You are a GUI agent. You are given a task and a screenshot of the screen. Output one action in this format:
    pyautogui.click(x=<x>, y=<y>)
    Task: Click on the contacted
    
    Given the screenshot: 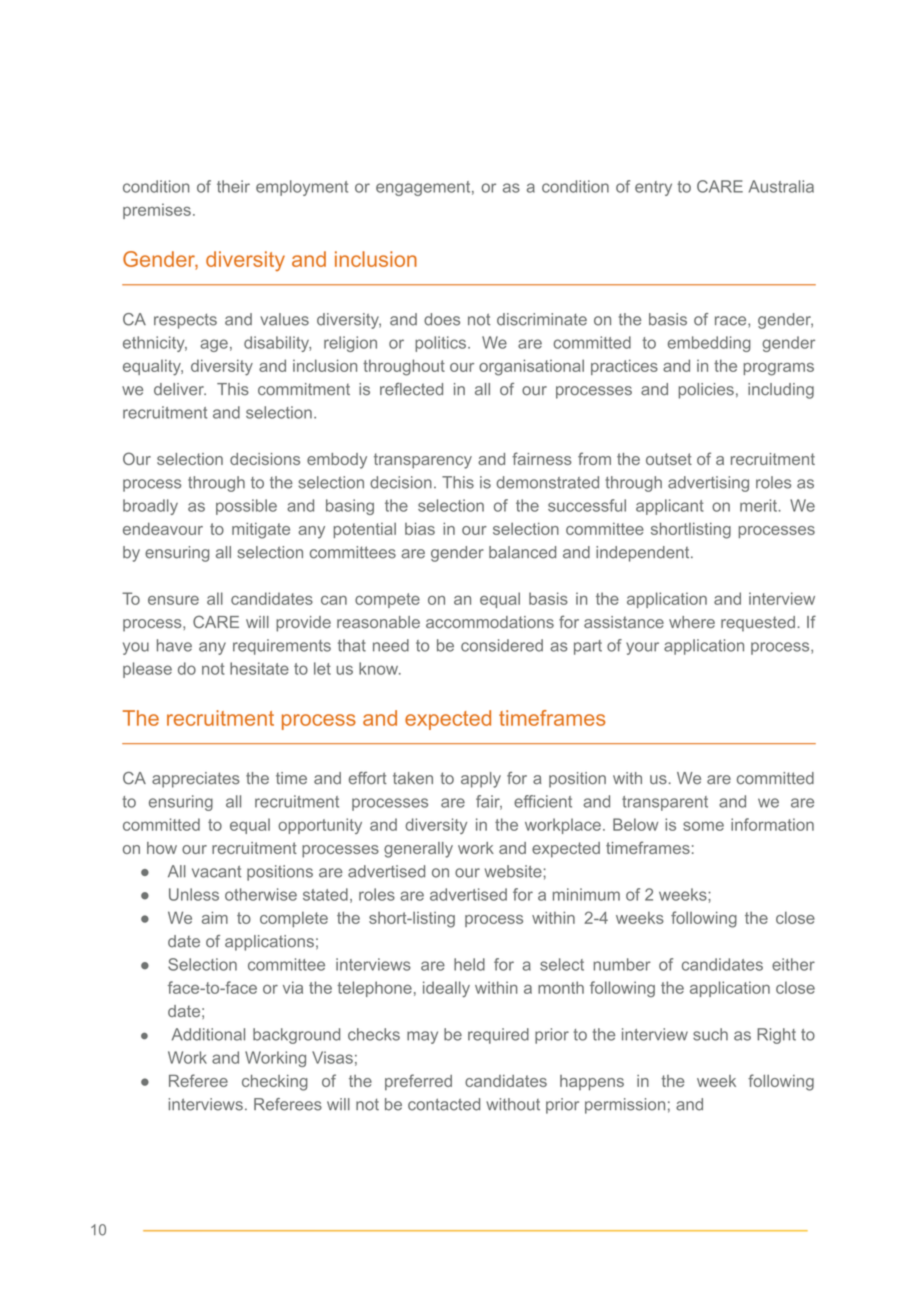 What is the action you would take?
    pyautogui.click(x=444, y=1104)
